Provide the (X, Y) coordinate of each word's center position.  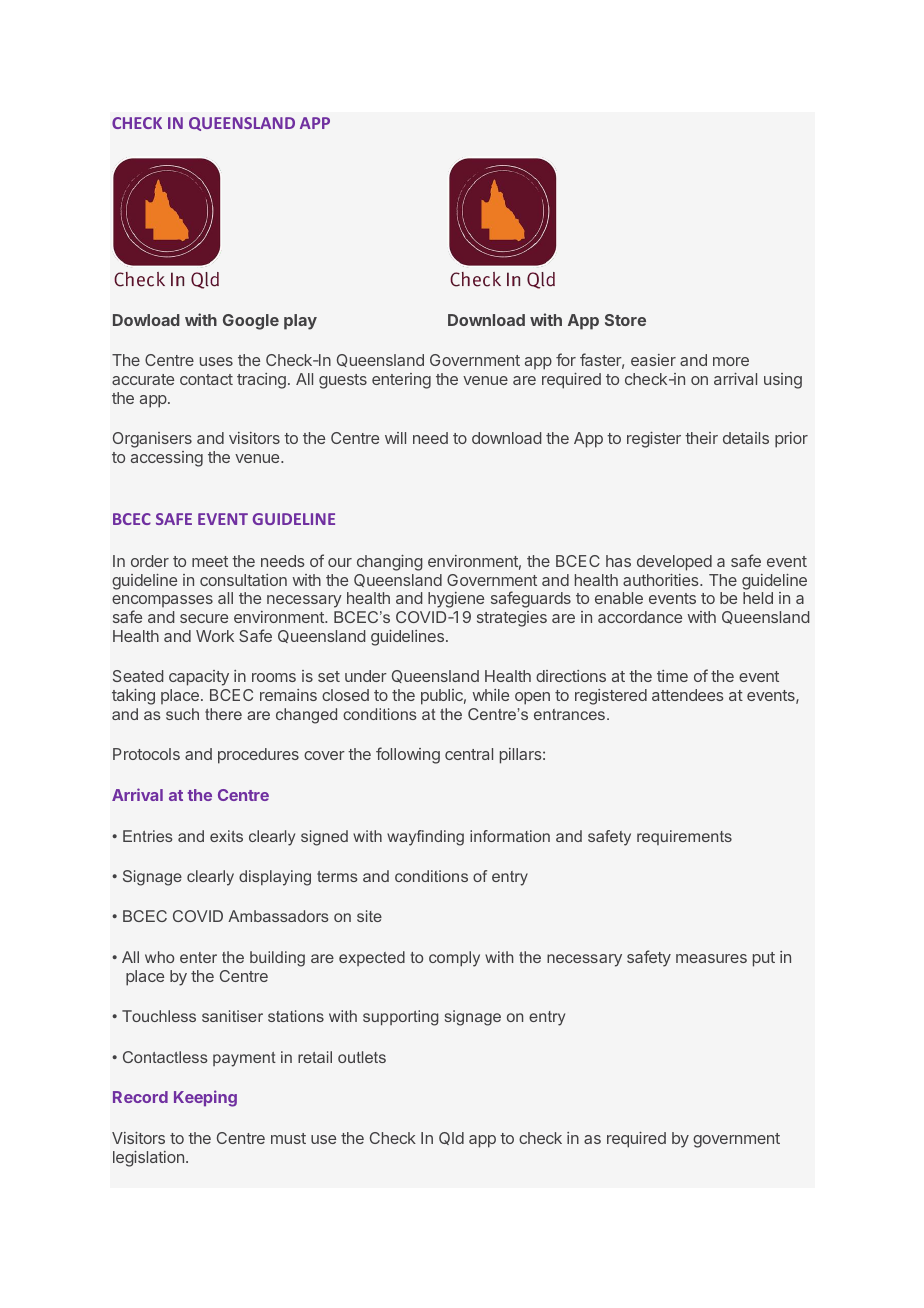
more (731, 361)
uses (216, 361)
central (469, 754)
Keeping (205, 1098)
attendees (688, 695)
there (223, 714)
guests (343, 381)
